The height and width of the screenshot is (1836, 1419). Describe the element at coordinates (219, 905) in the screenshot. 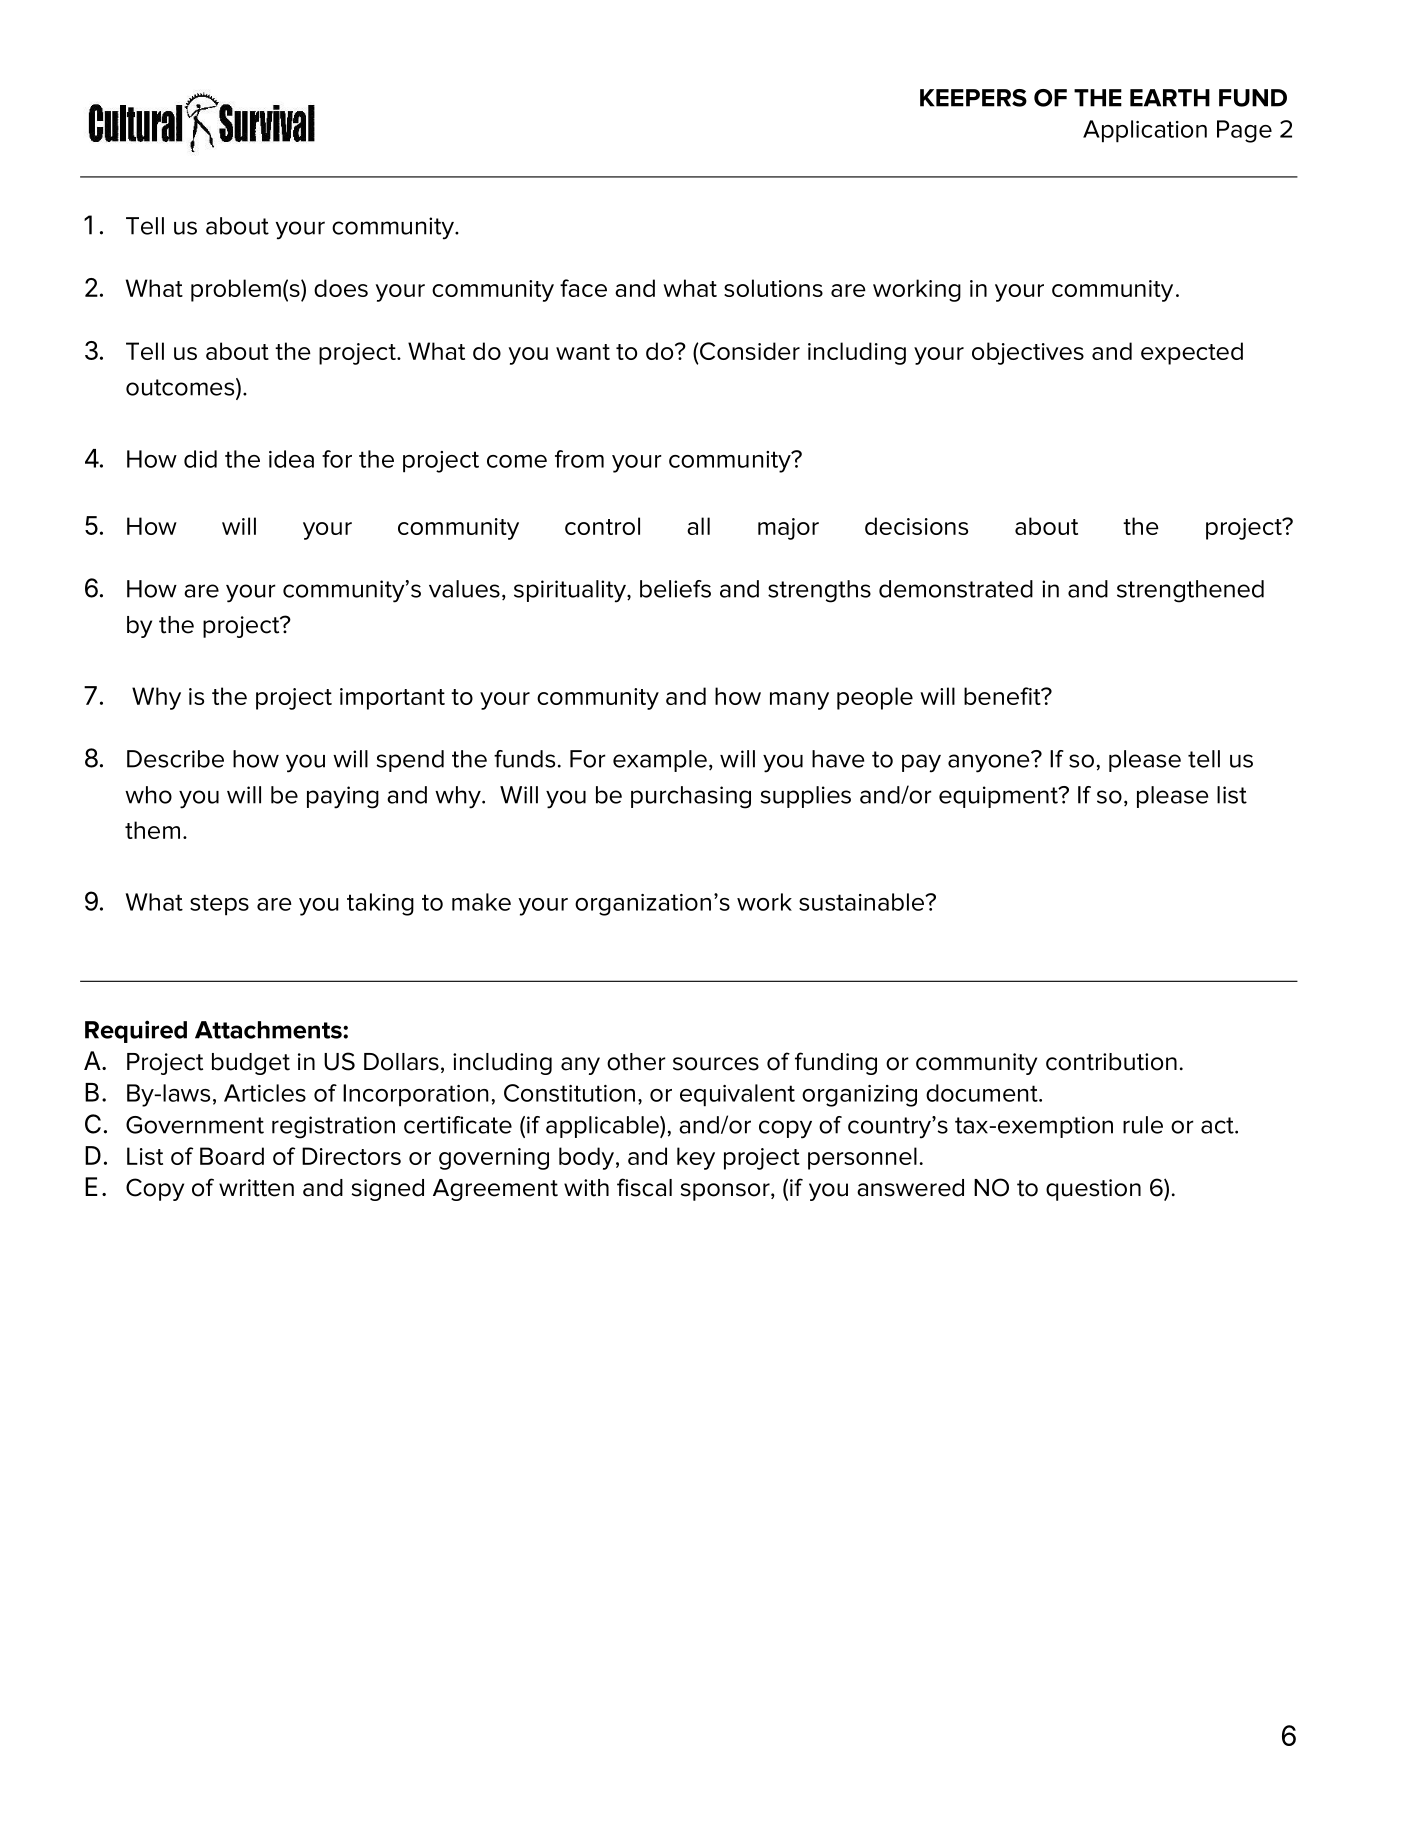

I see `steps` at that location.
